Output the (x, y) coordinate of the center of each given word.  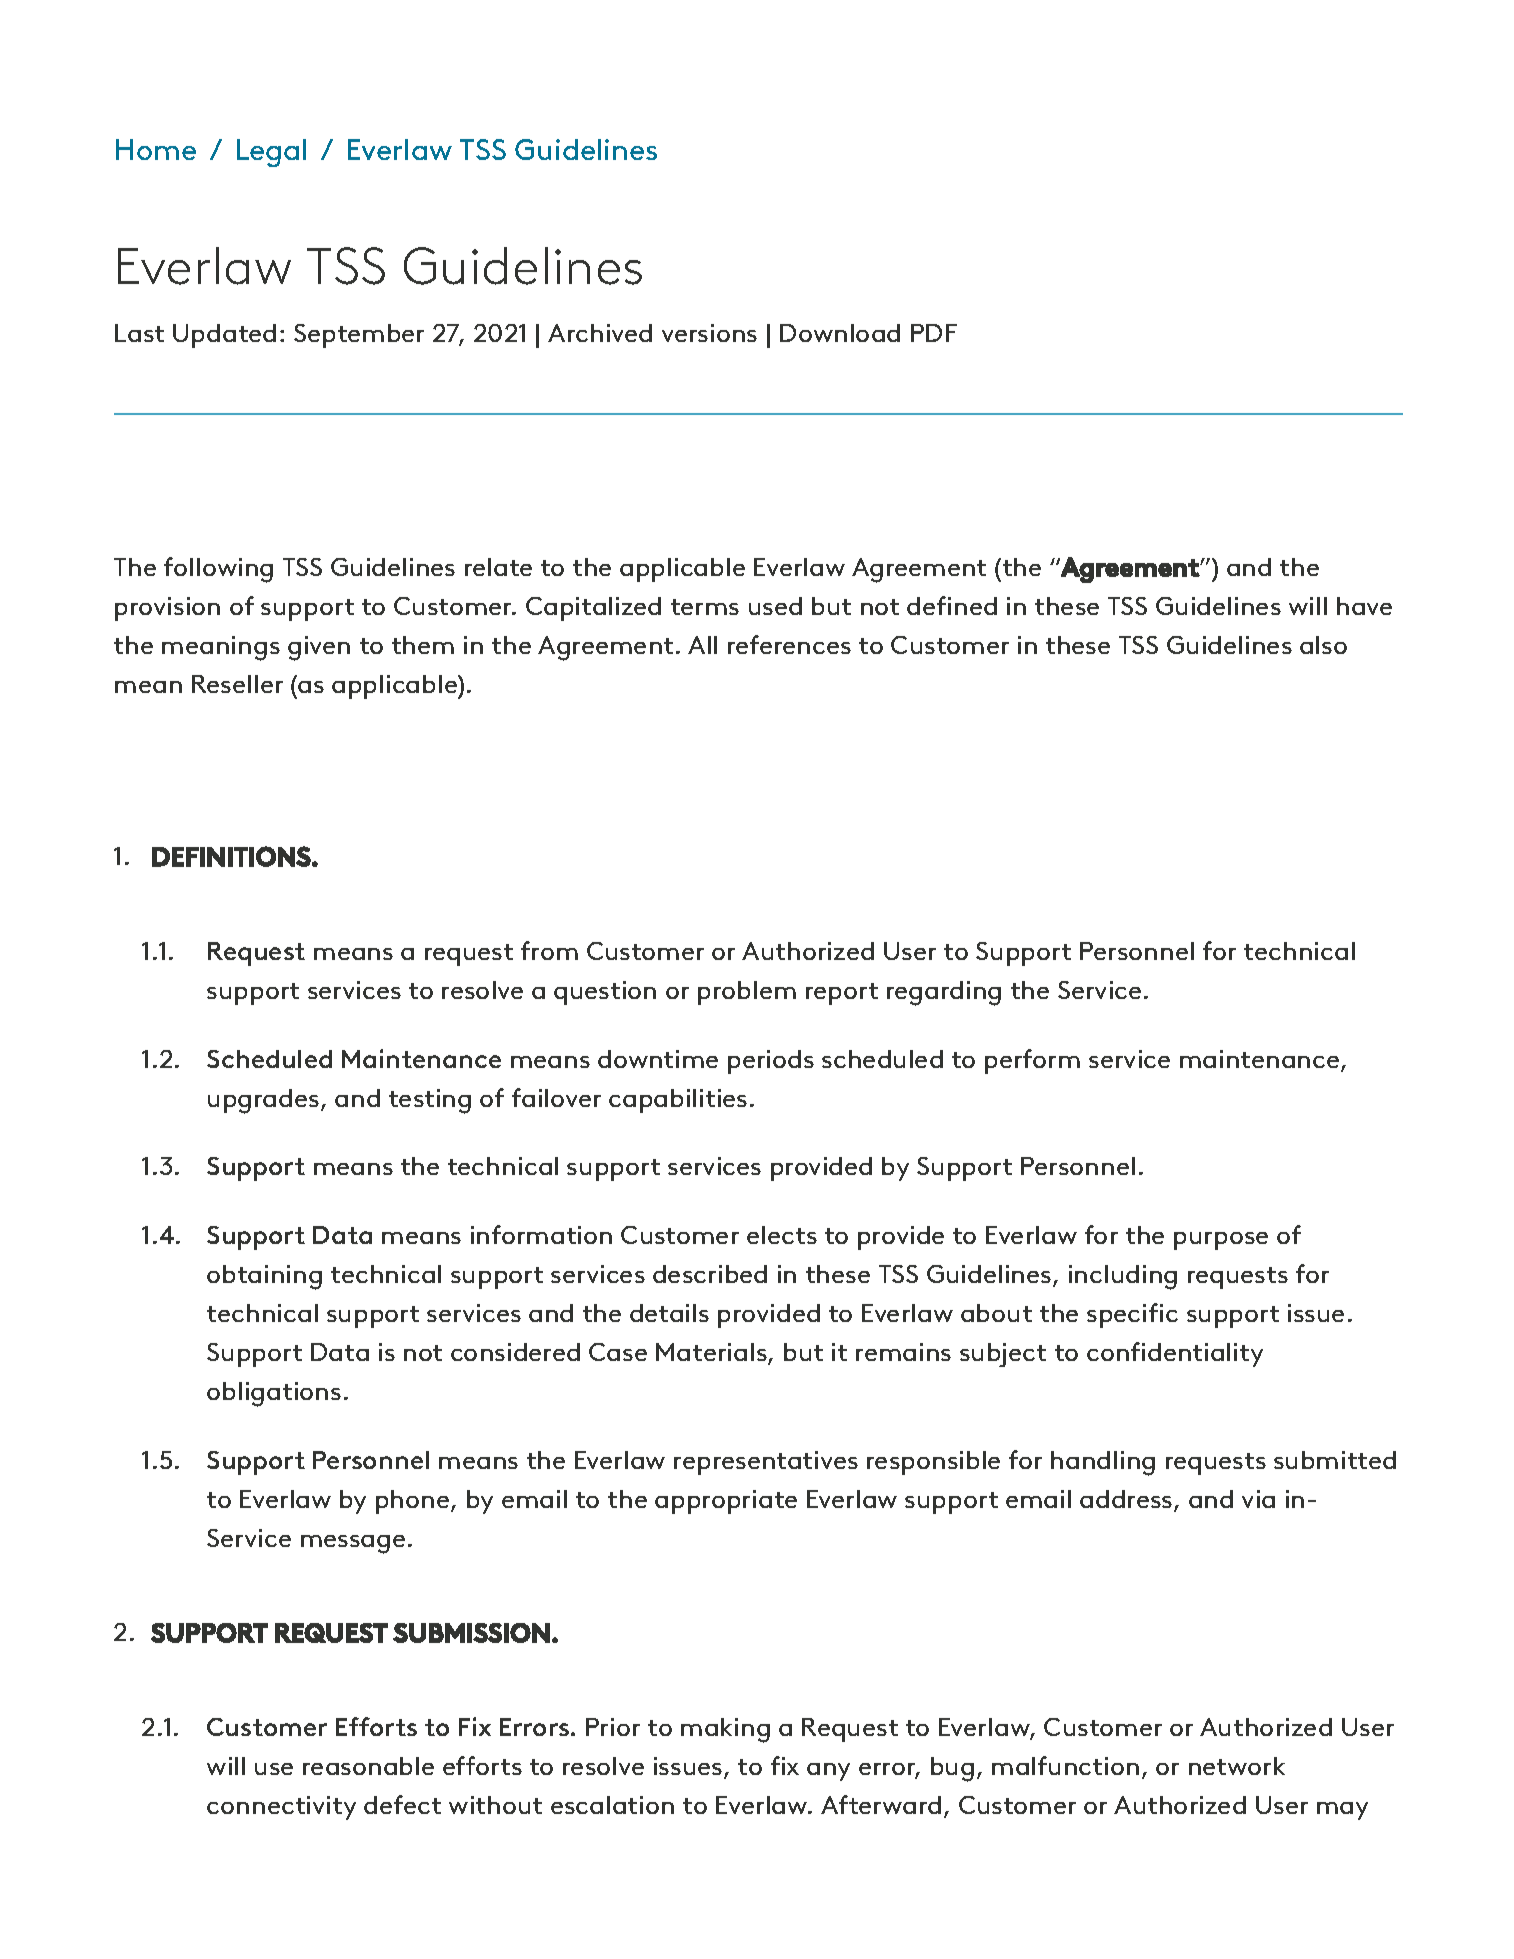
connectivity (281, 1808)
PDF (934, 333)
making (725, 1730)
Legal (271, 153)
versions (709, 333)
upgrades (263, 1101)
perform (1032, 1061)
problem (747, 993)
